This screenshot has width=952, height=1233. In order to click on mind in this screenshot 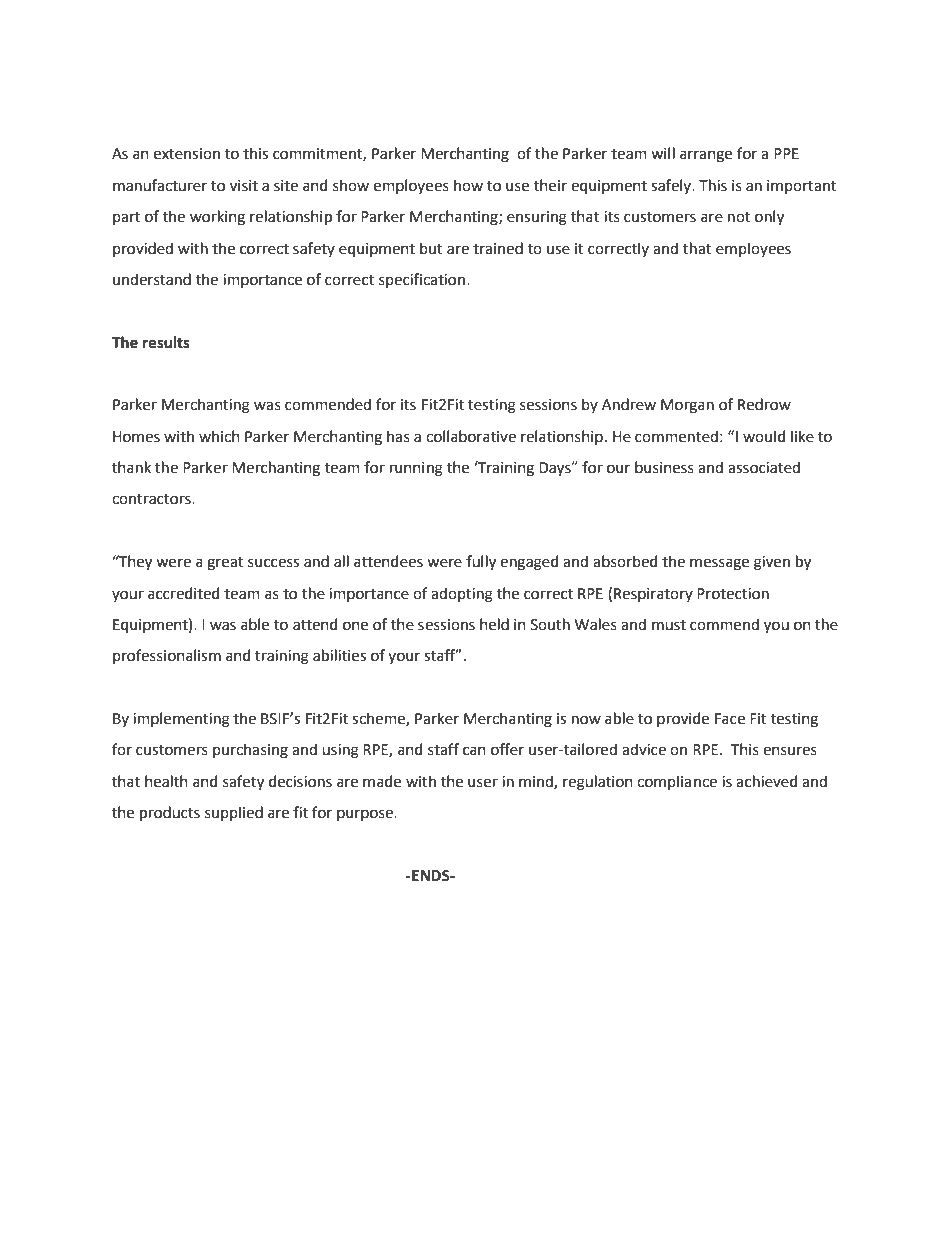, I will do `click(537, 782)`.
